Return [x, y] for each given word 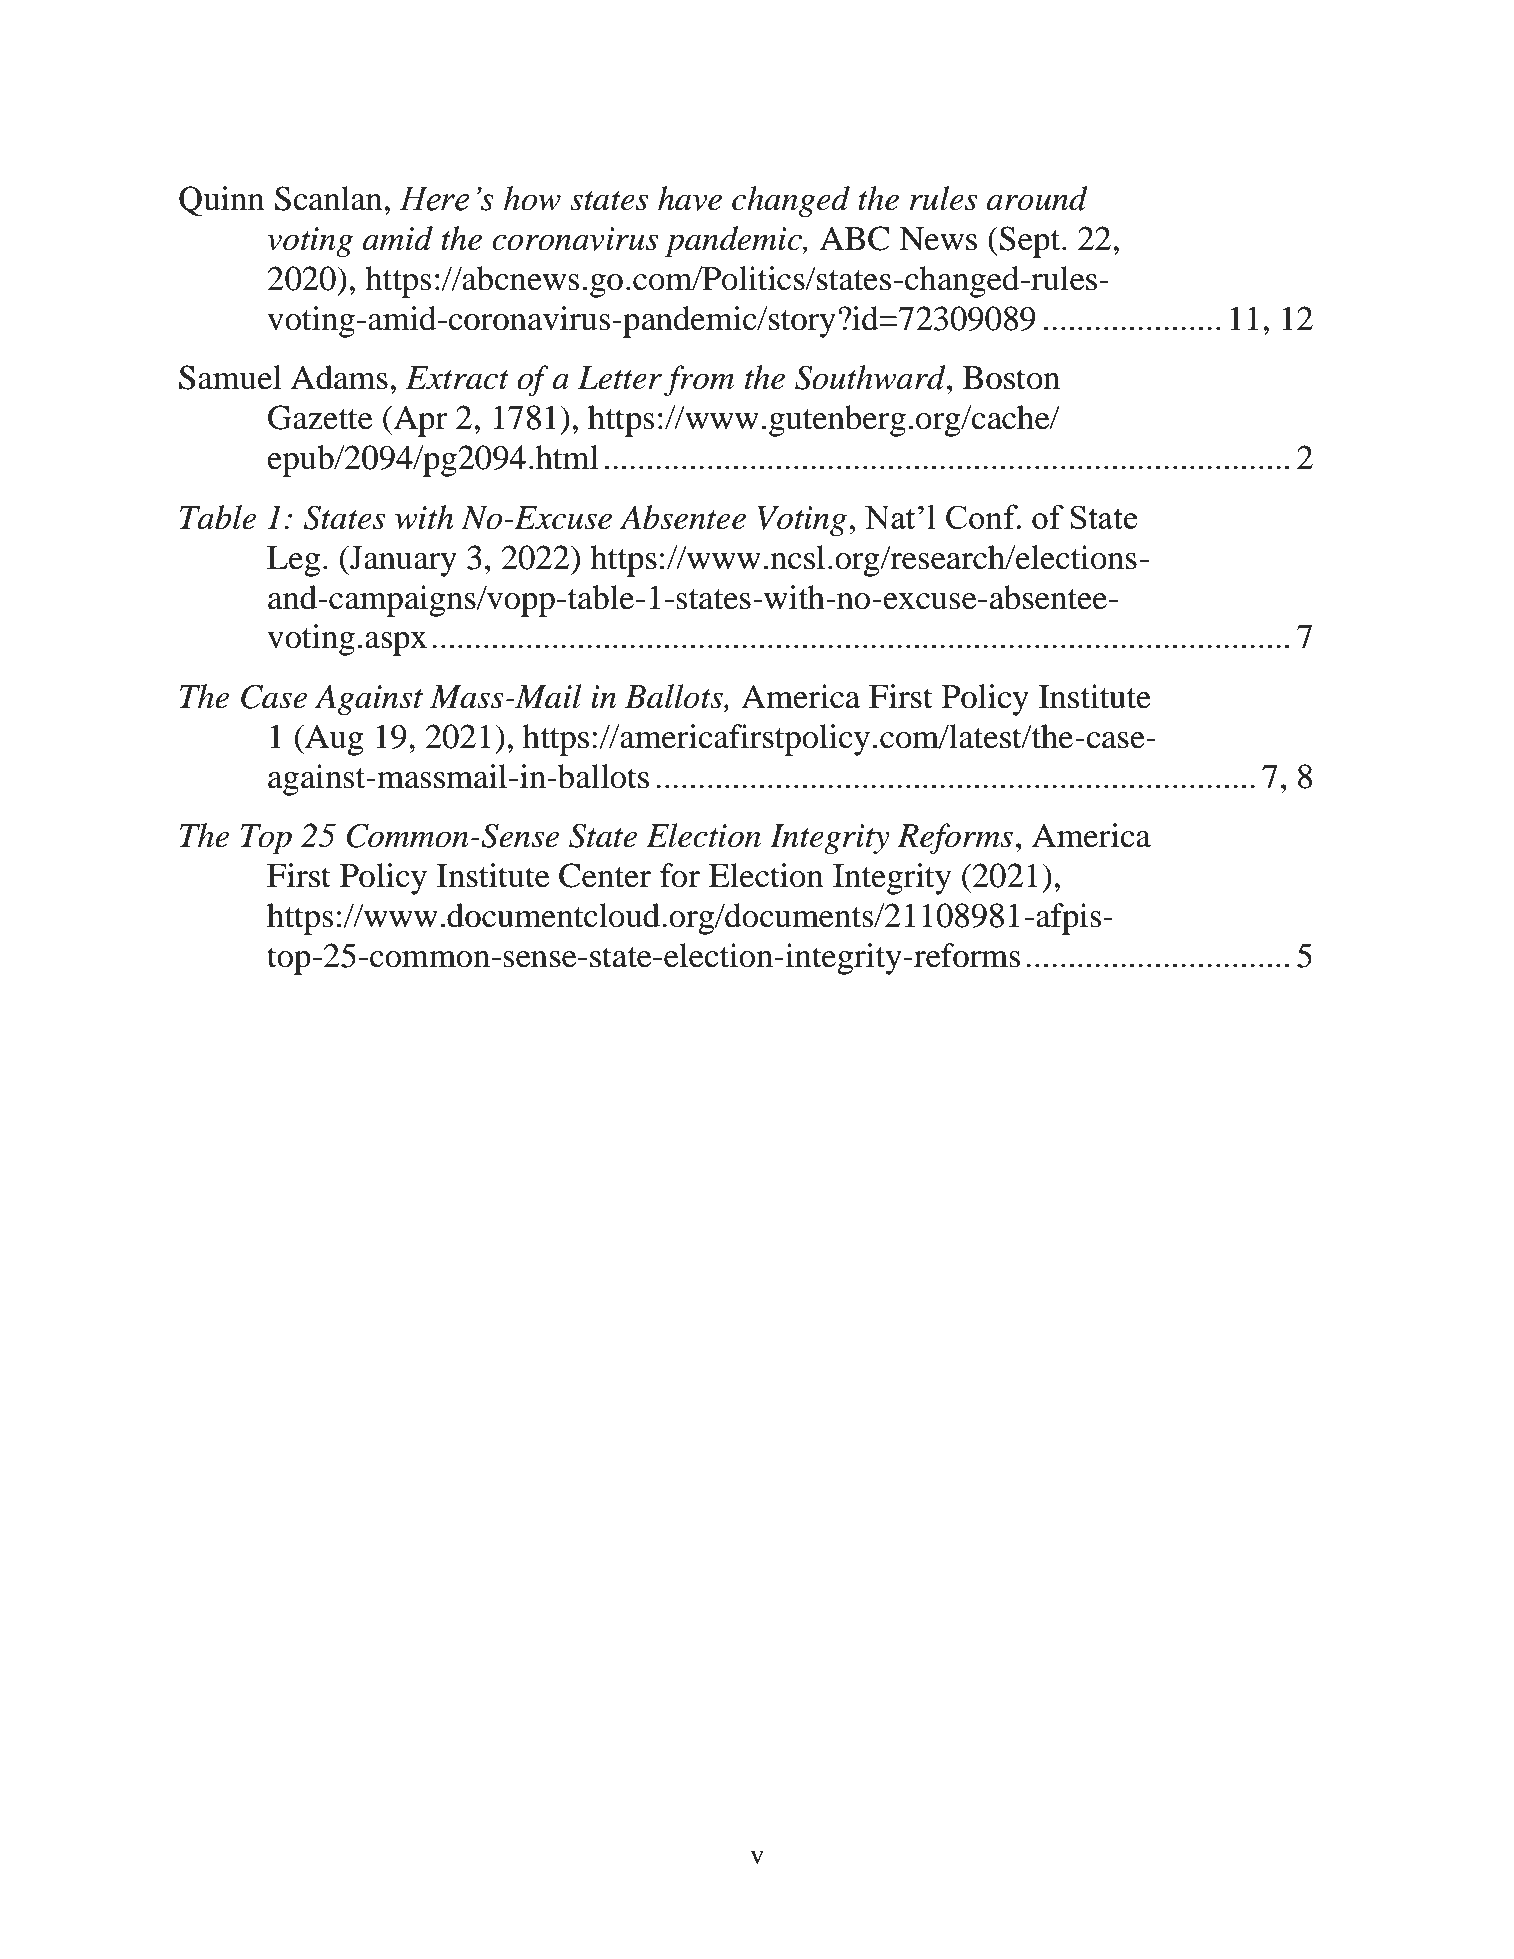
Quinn [221, 201]
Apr [419, 421]
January [402, 561]
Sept [1030, 242]
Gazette [320, 417]
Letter [620, 378]
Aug [333, 740]
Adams [339, 377]
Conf [983, 516]
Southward [871, 377]
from [699, 380]
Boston [1011, 378]
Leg [293, 561]
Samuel [230, 377]
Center [605, 875]
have [690, 198]
